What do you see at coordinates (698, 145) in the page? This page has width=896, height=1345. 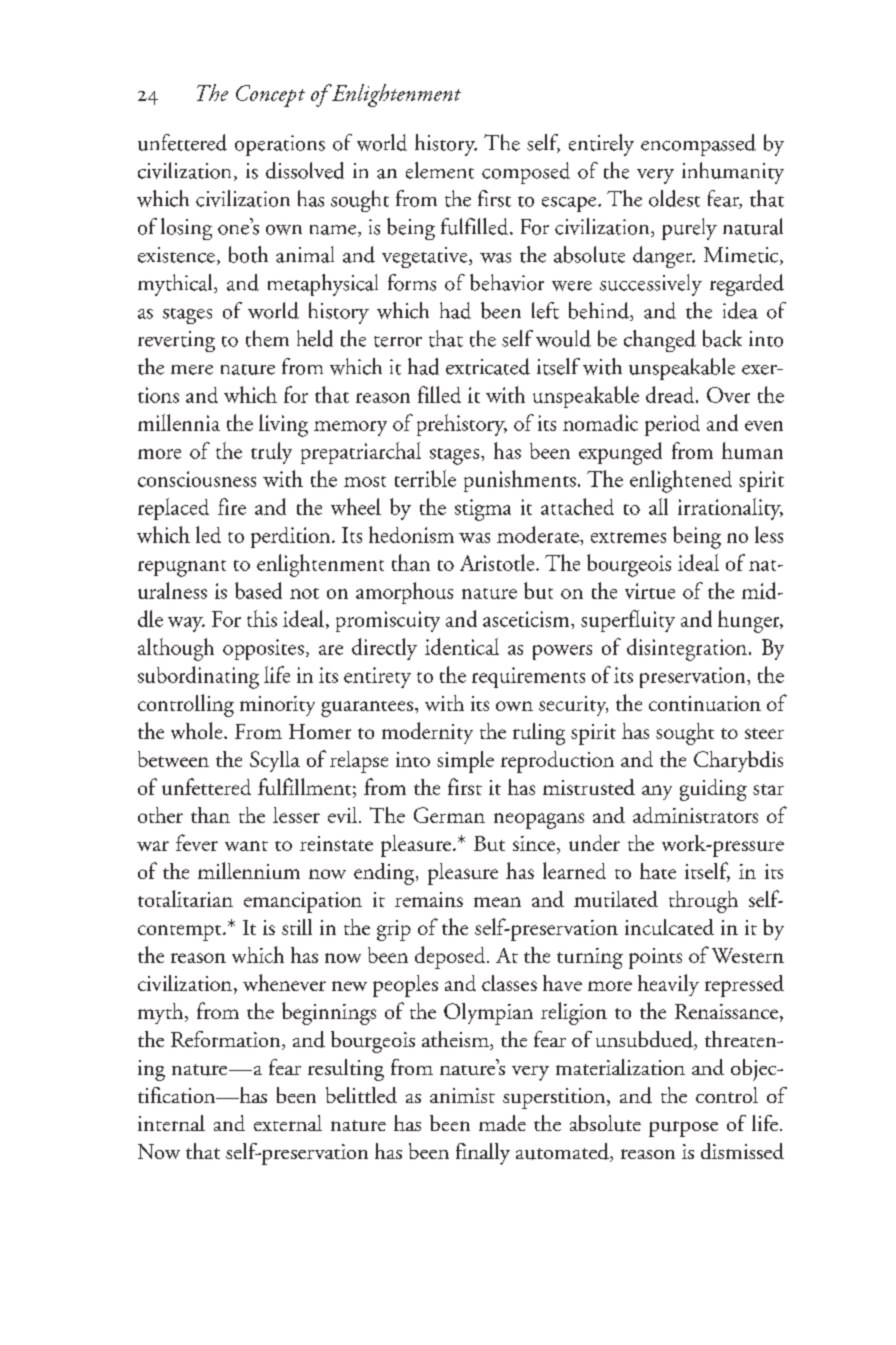 I see `encompassed` at bounding box center [698, 145].
